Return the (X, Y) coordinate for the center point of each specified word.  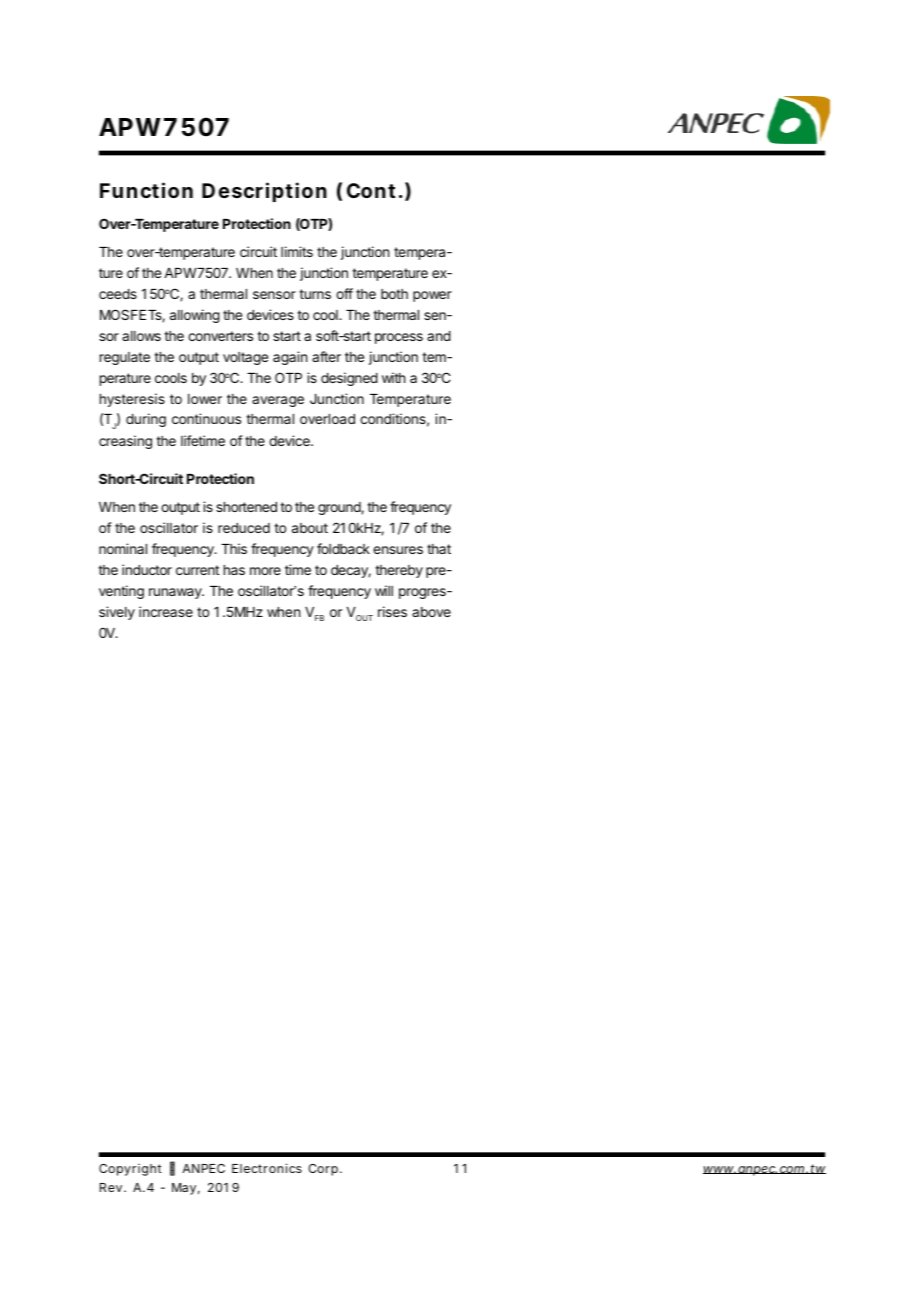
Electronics (267, 1168)
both (394, 294)
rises (392, 611)
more (265, 571)
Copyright (130, 1170)
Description (264, 192)
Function (146, 190)
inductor (147, 569)
